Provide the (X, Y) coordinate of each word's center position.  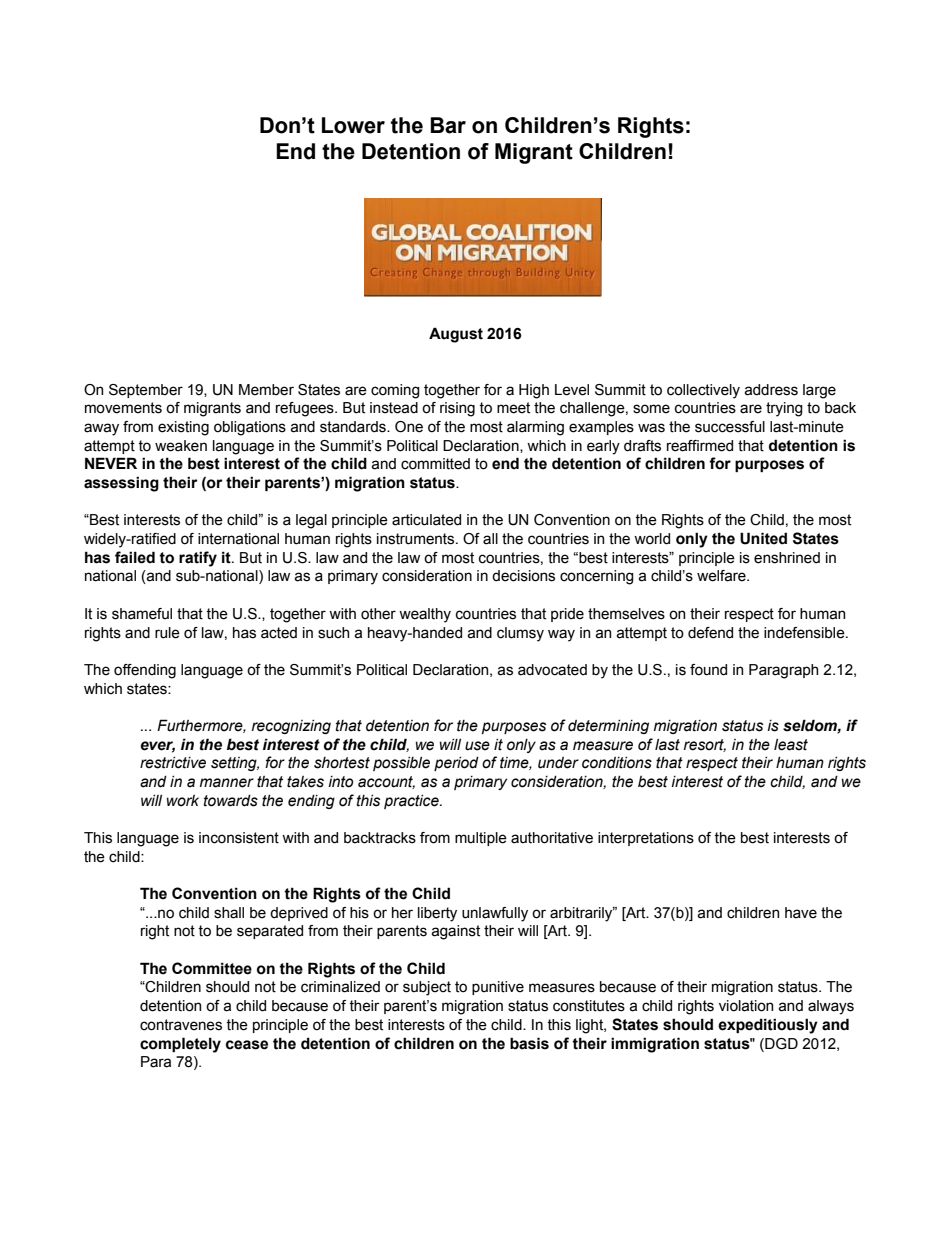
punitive (498, 988)
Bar (448, 125)
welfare (722, 576)
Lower (353, 125)
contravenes (181, 1025)
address (771, 390)
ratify (198, 559)
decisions (523, 576)
